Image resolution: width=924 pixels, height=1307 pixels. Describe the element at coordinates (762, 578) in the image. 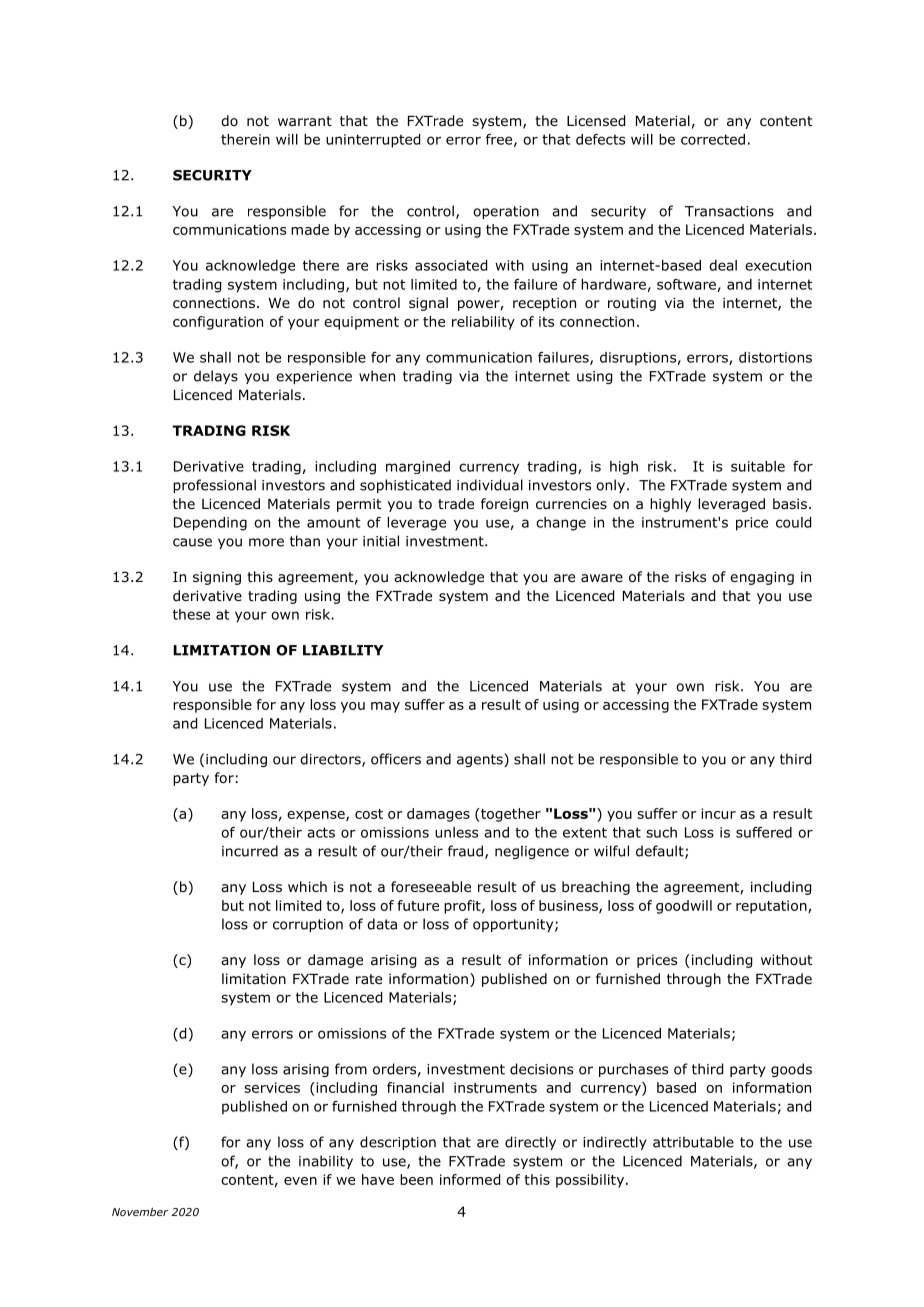

I see `engaging` at that location.
